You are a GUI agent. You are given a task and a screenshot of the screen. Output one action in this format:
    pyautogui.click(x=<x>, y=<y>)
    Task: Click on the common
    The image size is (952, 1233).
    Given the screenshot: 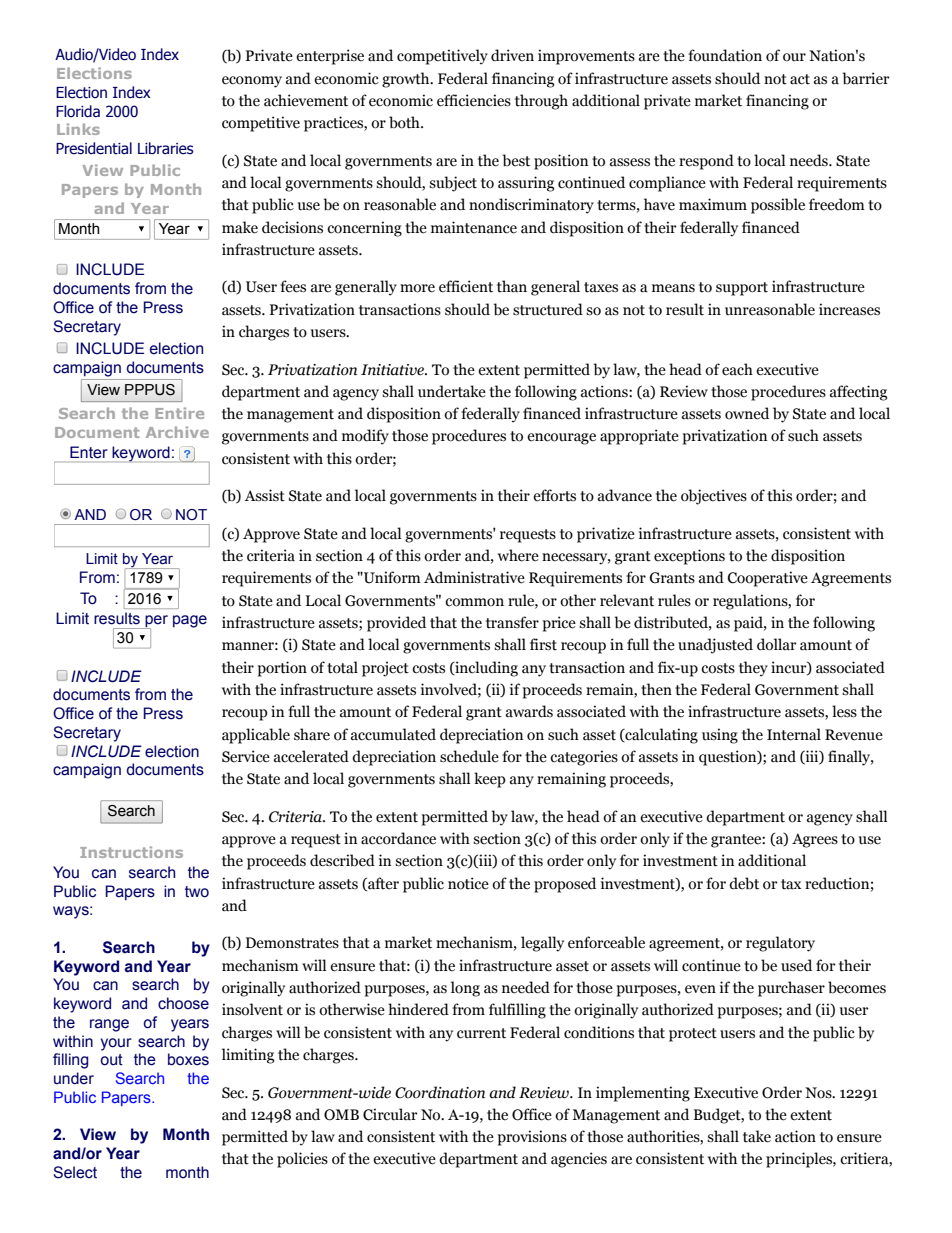 What is the action you would take?
    pyautogui.click(x=474, y=602)
